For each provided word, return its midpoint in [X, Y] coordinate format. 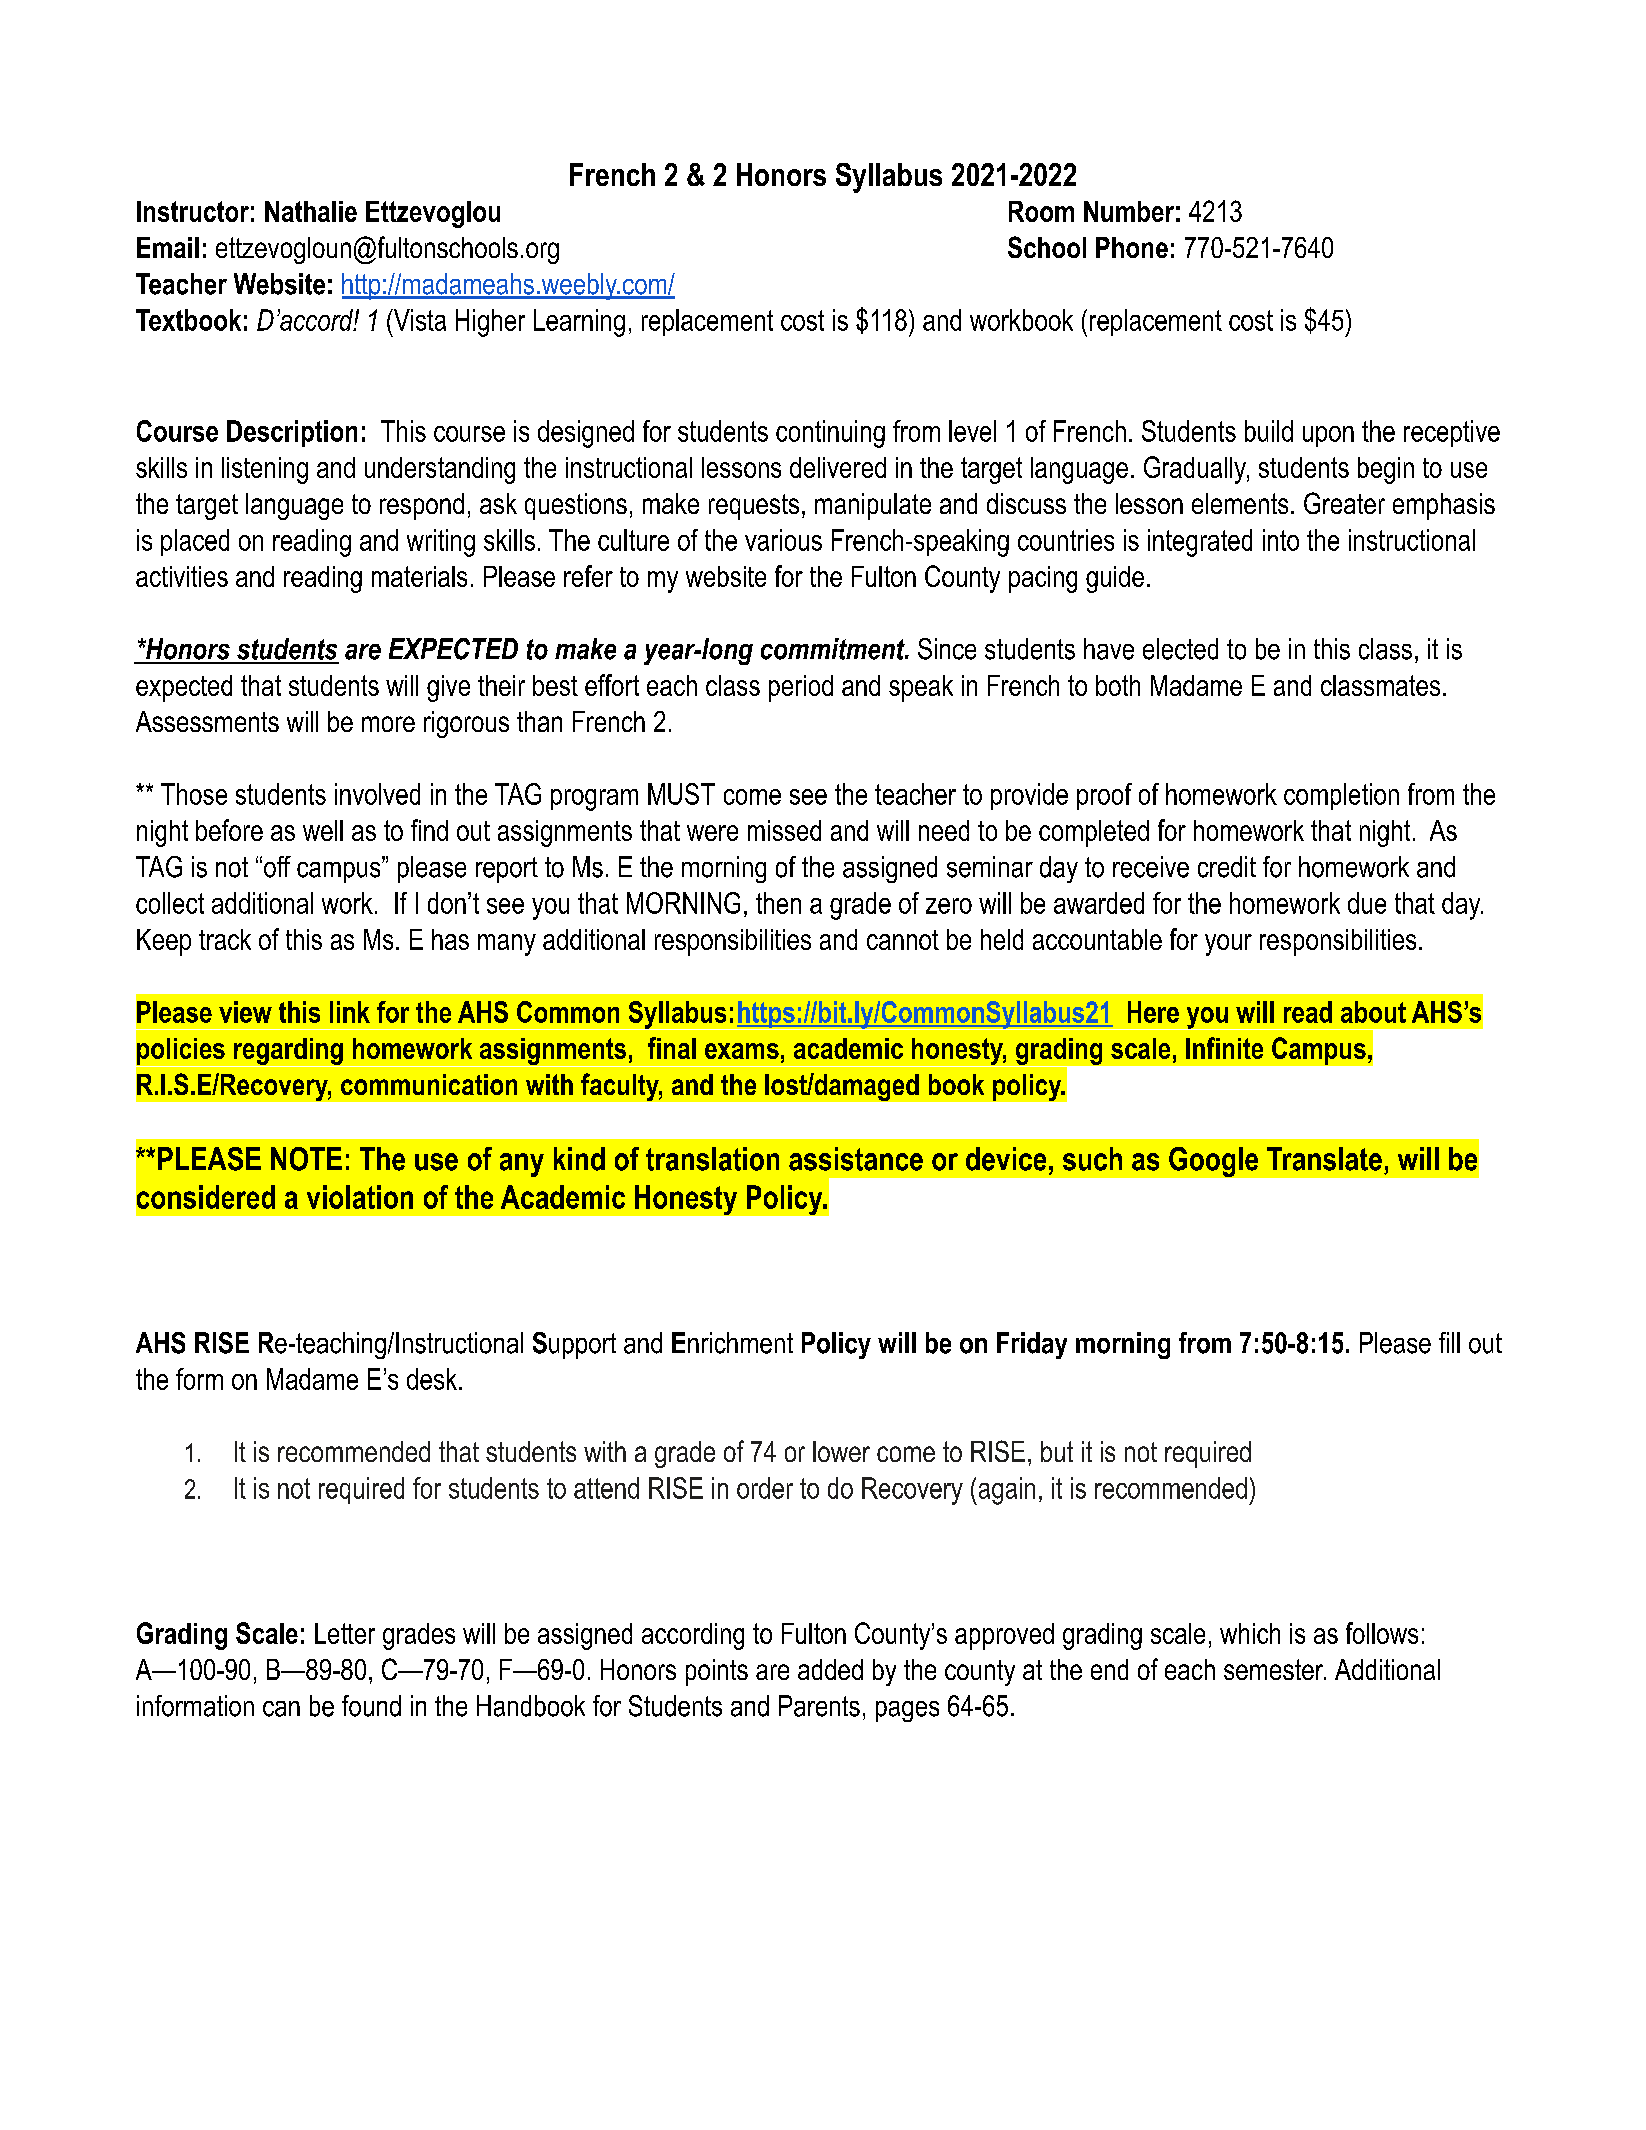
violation [360, 1197]
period [801, 688]
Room [1041, 211]
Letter [345, 1633]
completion [1341, 796]
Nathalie [311, 211]
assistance [856, 1159]
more [388, 724]
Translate [1324, 1159]
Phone [1132, 247]
